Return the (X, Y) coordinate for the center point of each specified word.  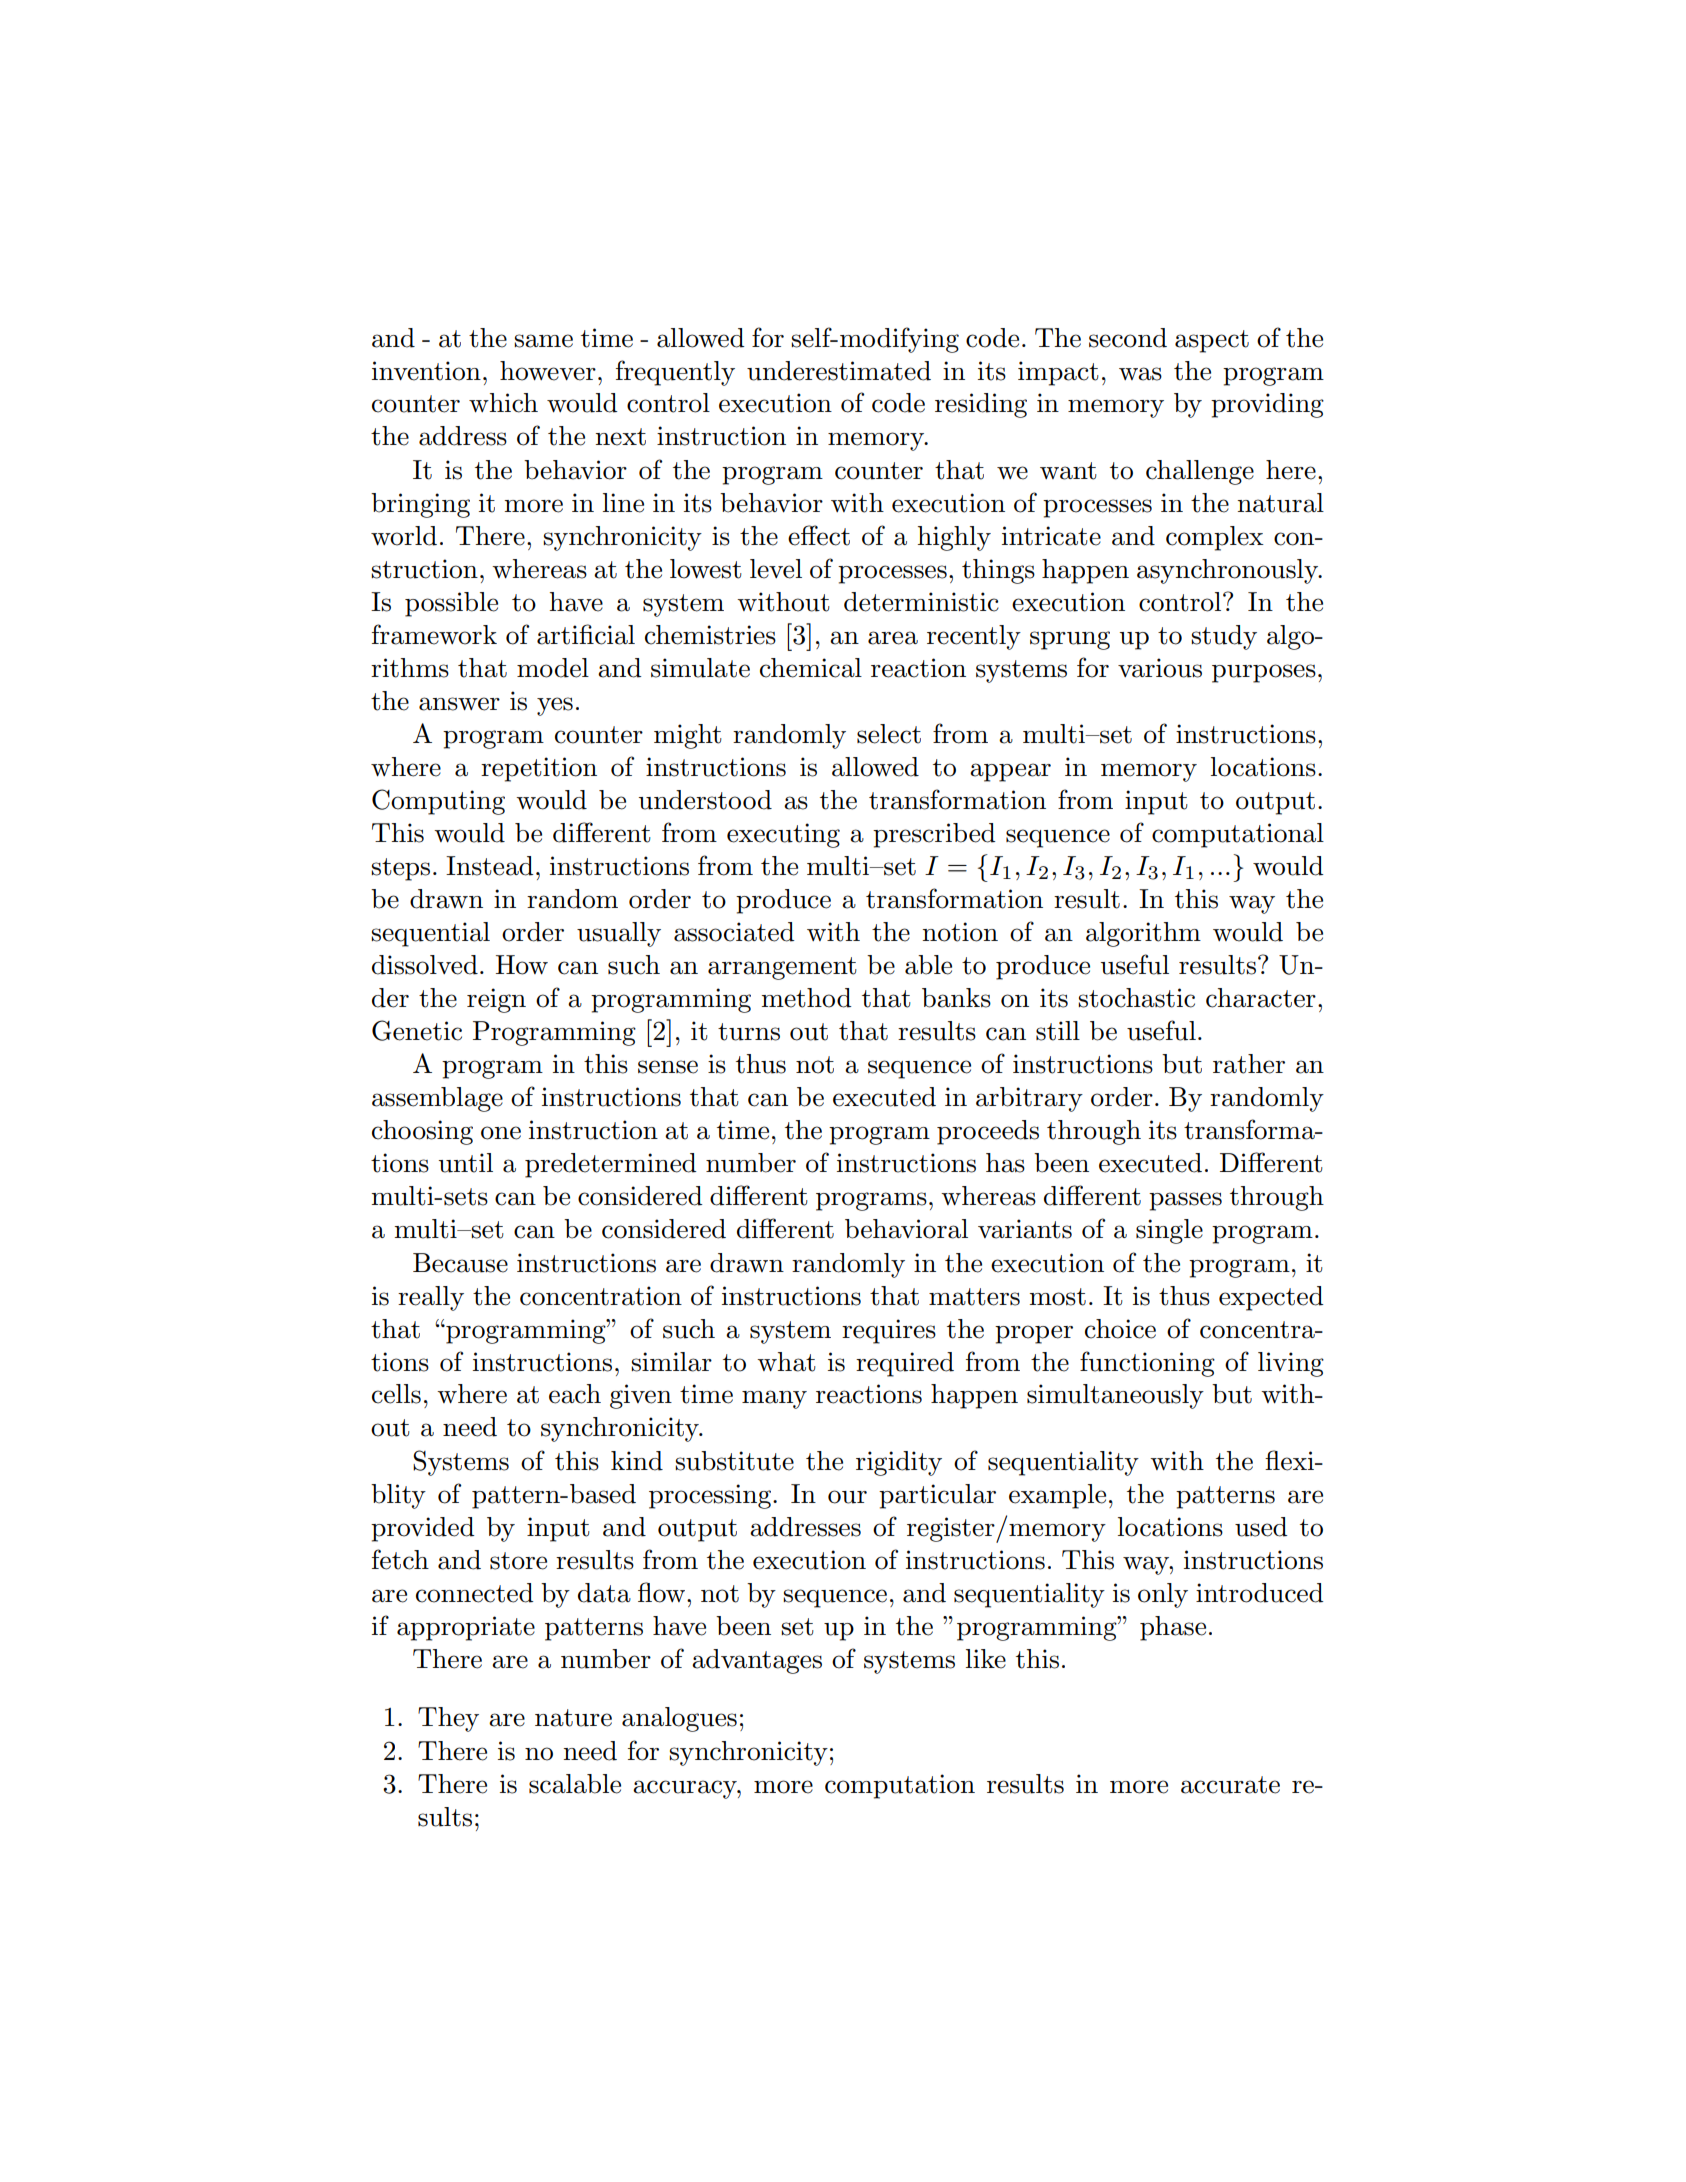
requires (889, 1331)
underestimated (839, 371)
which (503, 403)
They (448, 1719)
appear (1010, 772)
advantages (757, 1661)
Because (460, 1263)
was (1140, 374)
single (1169, 1231)
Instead (490, 866)
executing (783, 835)
